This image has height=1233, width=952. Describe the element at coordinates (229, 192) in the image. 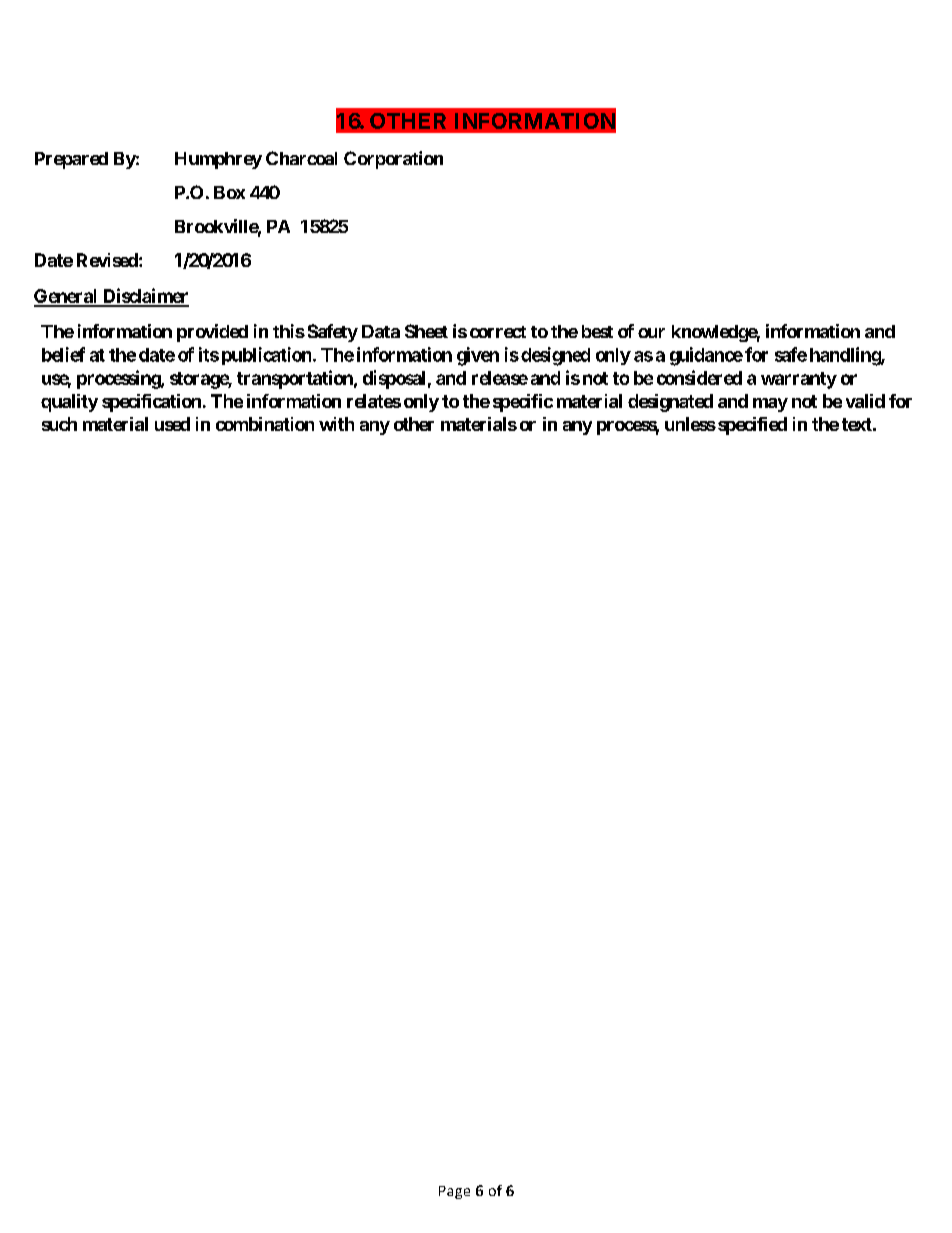

I see `Box` at that location.
